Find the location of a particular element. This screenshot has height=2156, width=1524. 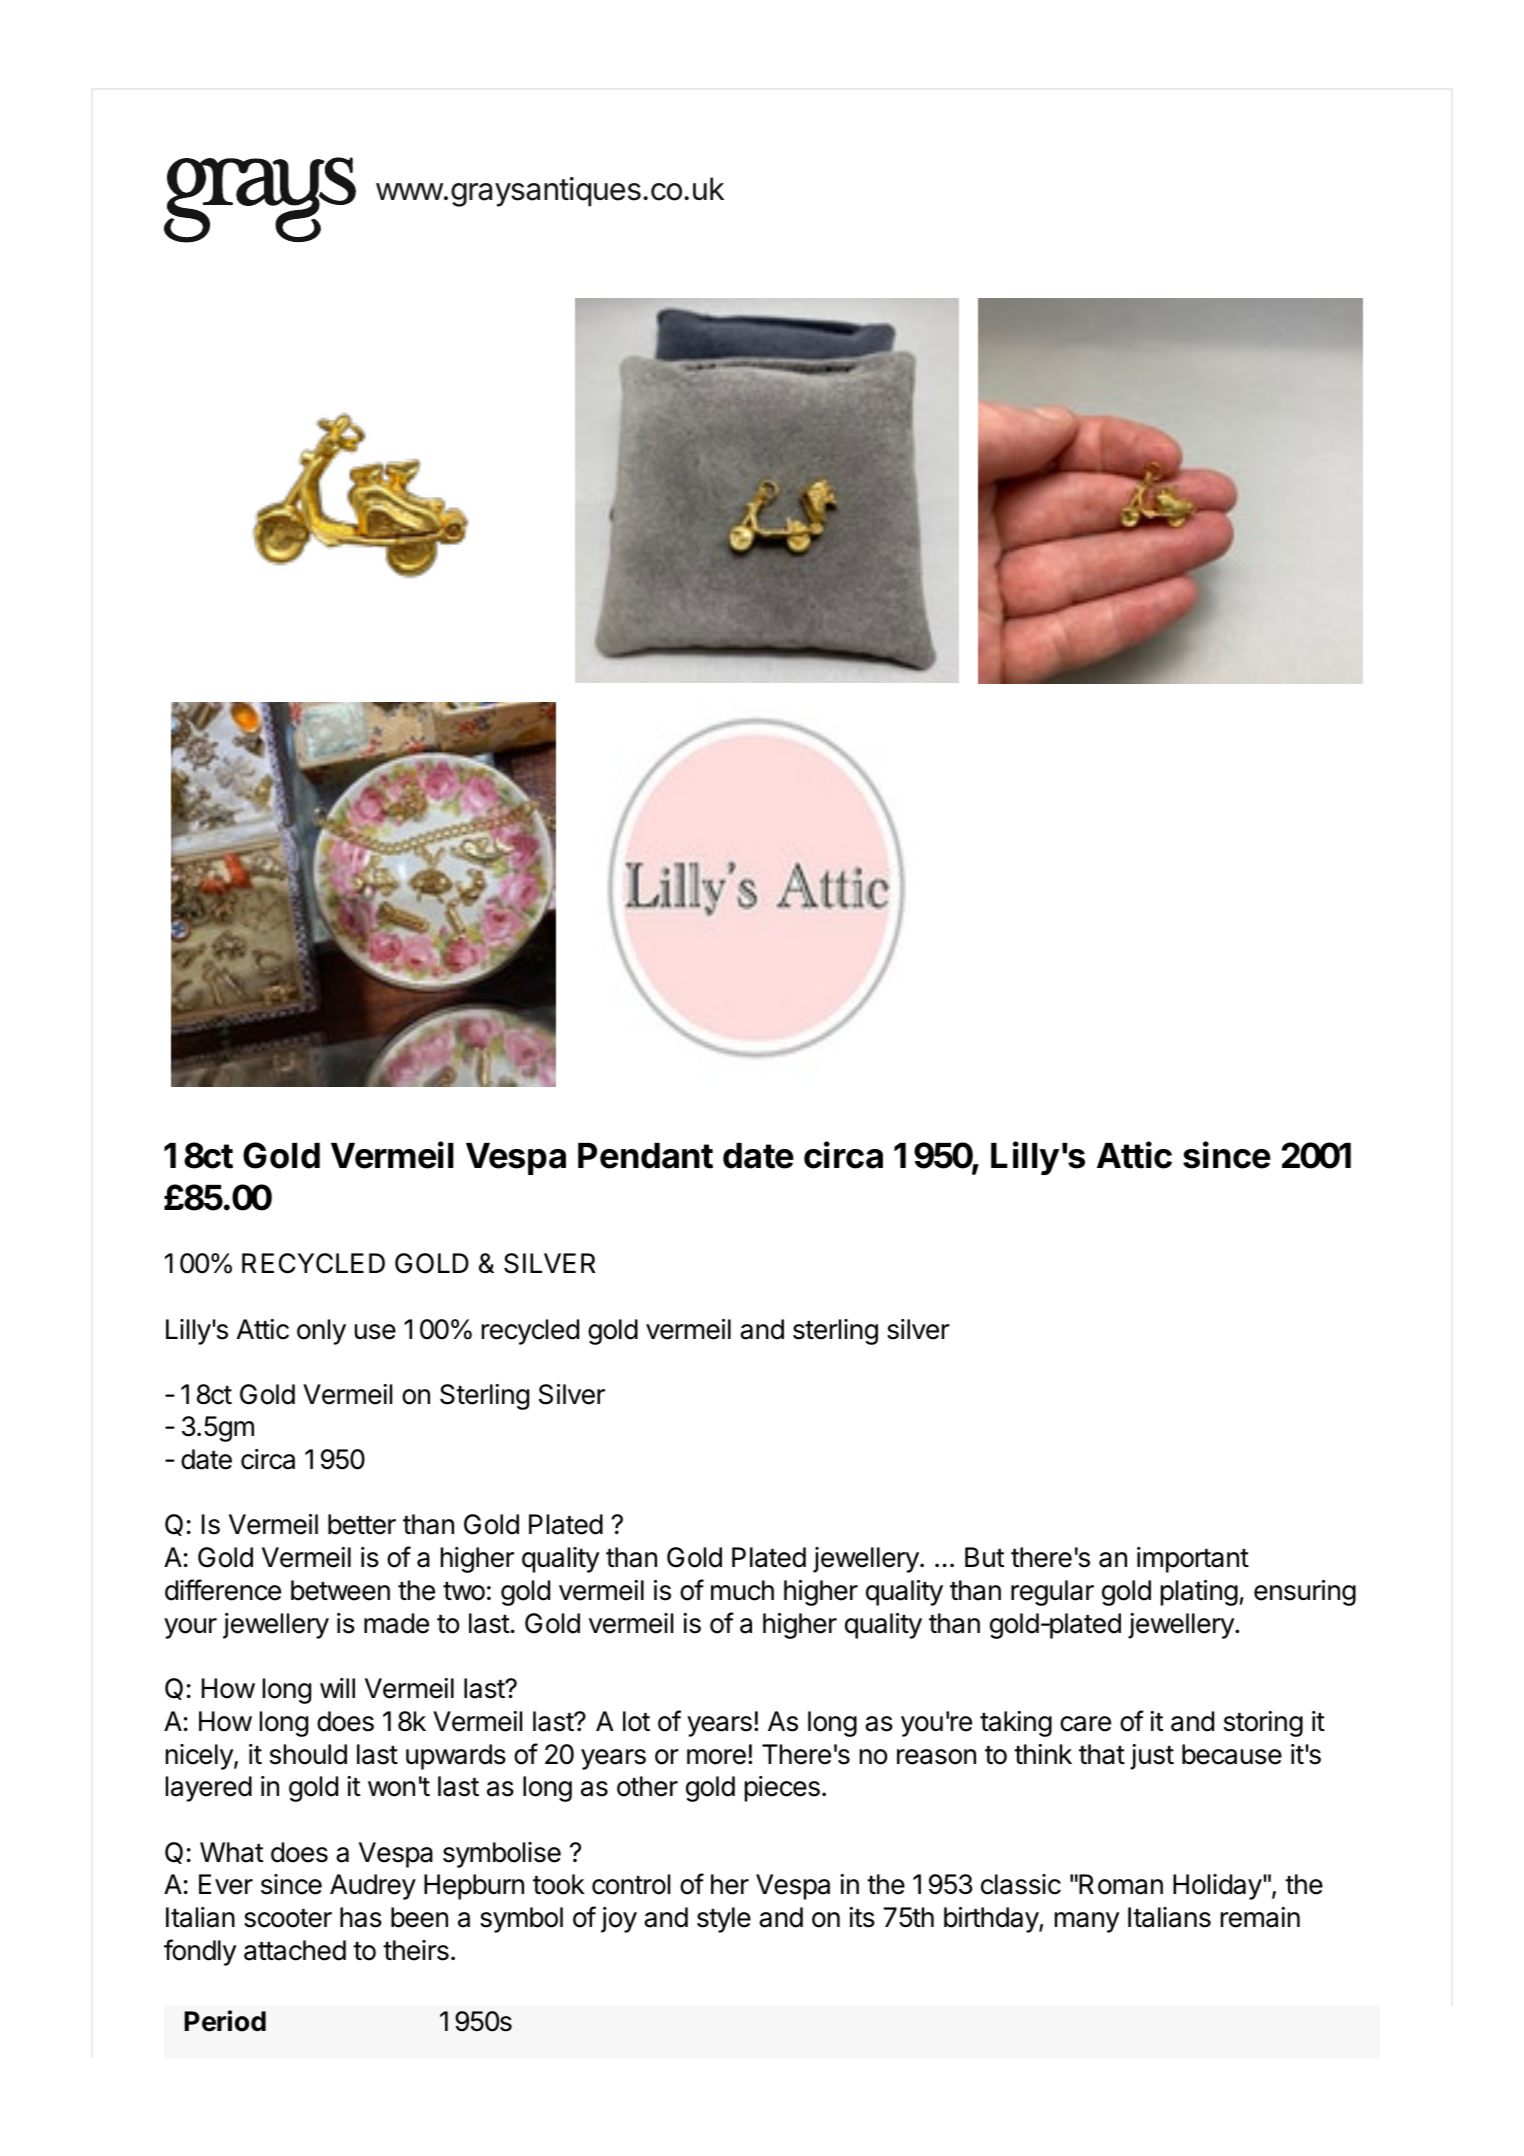

only is located at coordinates (321, 1332).
